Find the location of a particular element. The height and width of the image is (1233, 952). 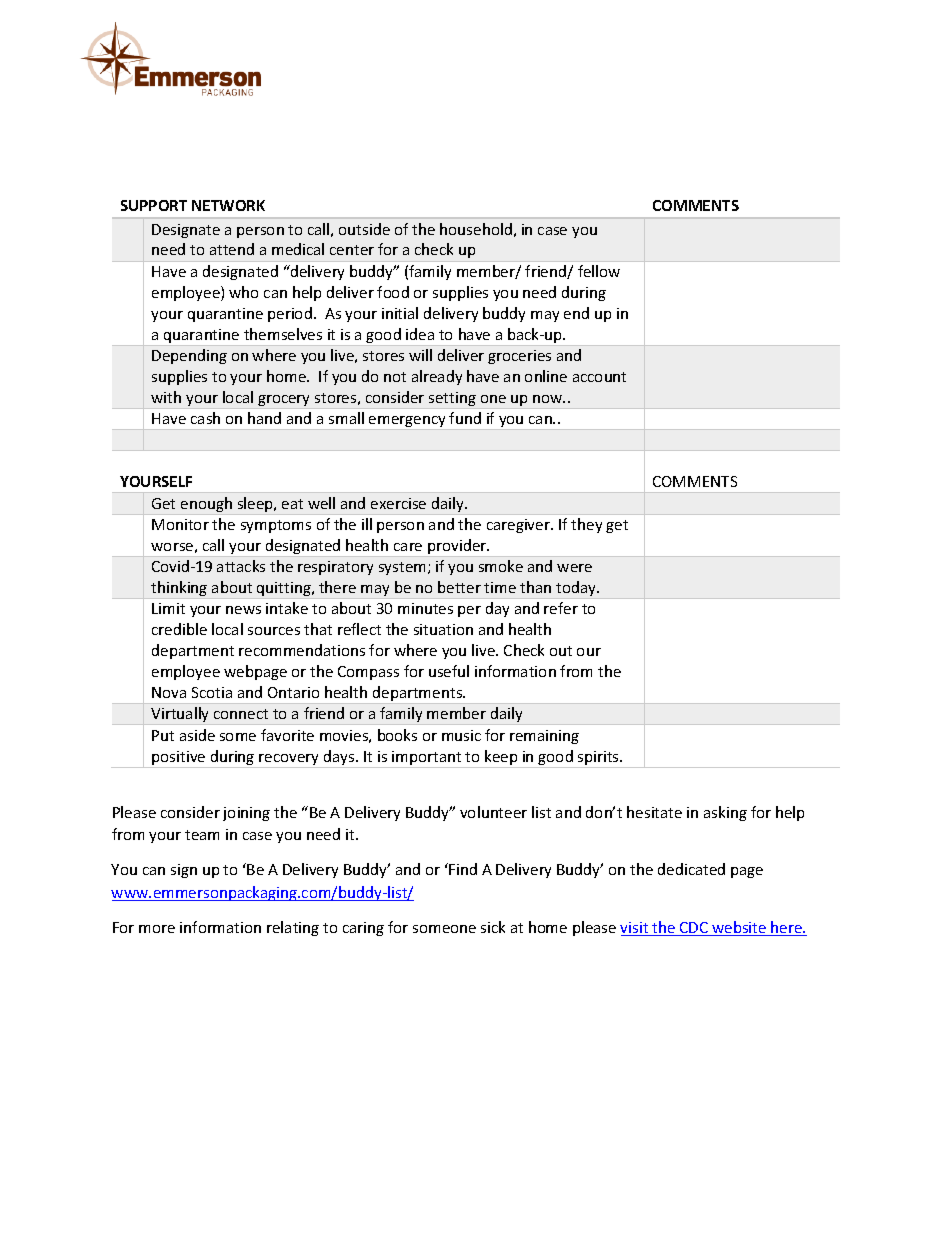

useful is located at coordinates (449, 671).
